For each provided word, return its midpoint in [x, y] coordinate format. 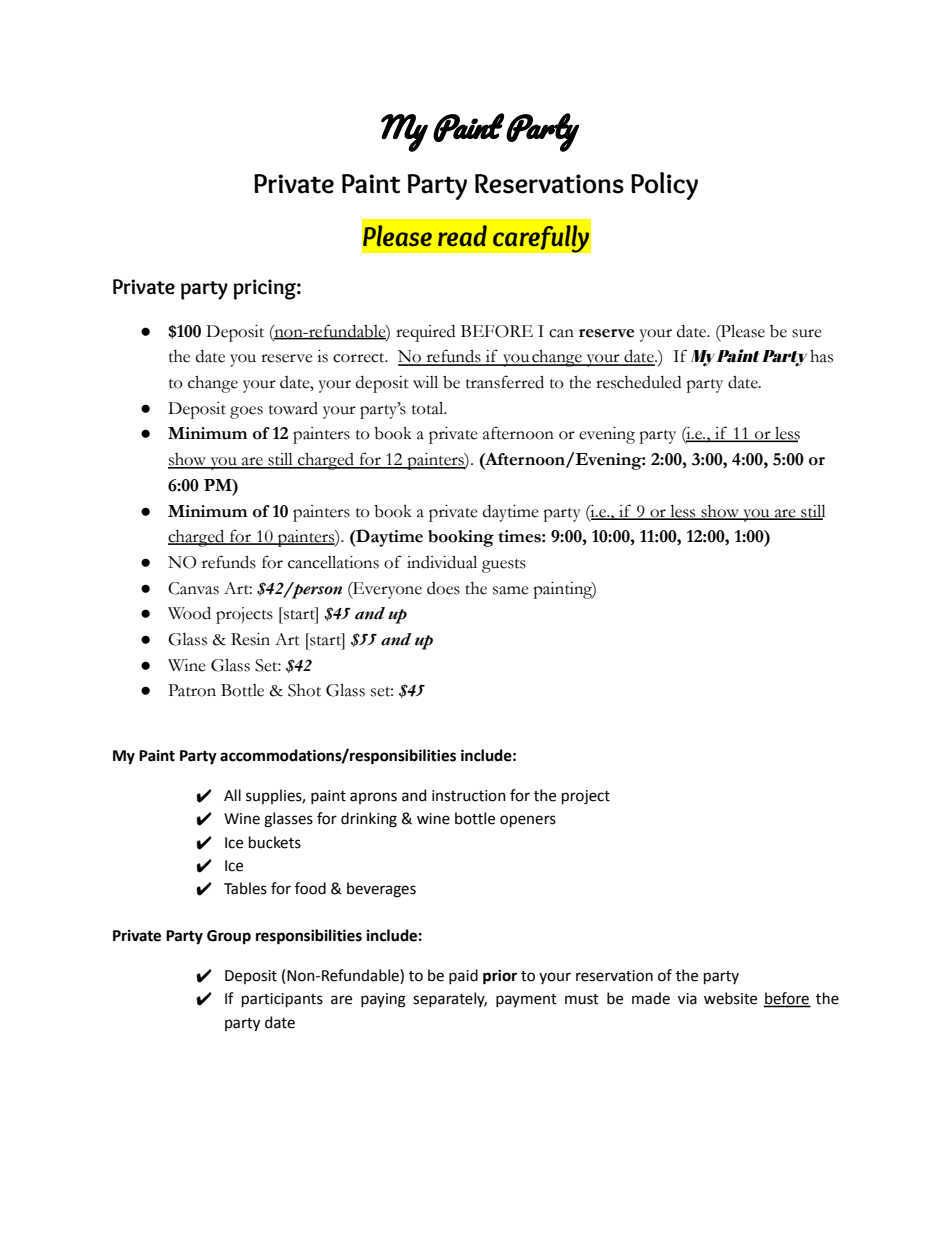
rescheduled [638, 382]
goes [246, 412]
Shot [304, 690]
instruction [469, 796]
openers [528, 821]
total [429, 408]
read [462, 236]
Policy [664, 186]
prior [500, 977]
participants [282, 1000]
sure [807, 333]
